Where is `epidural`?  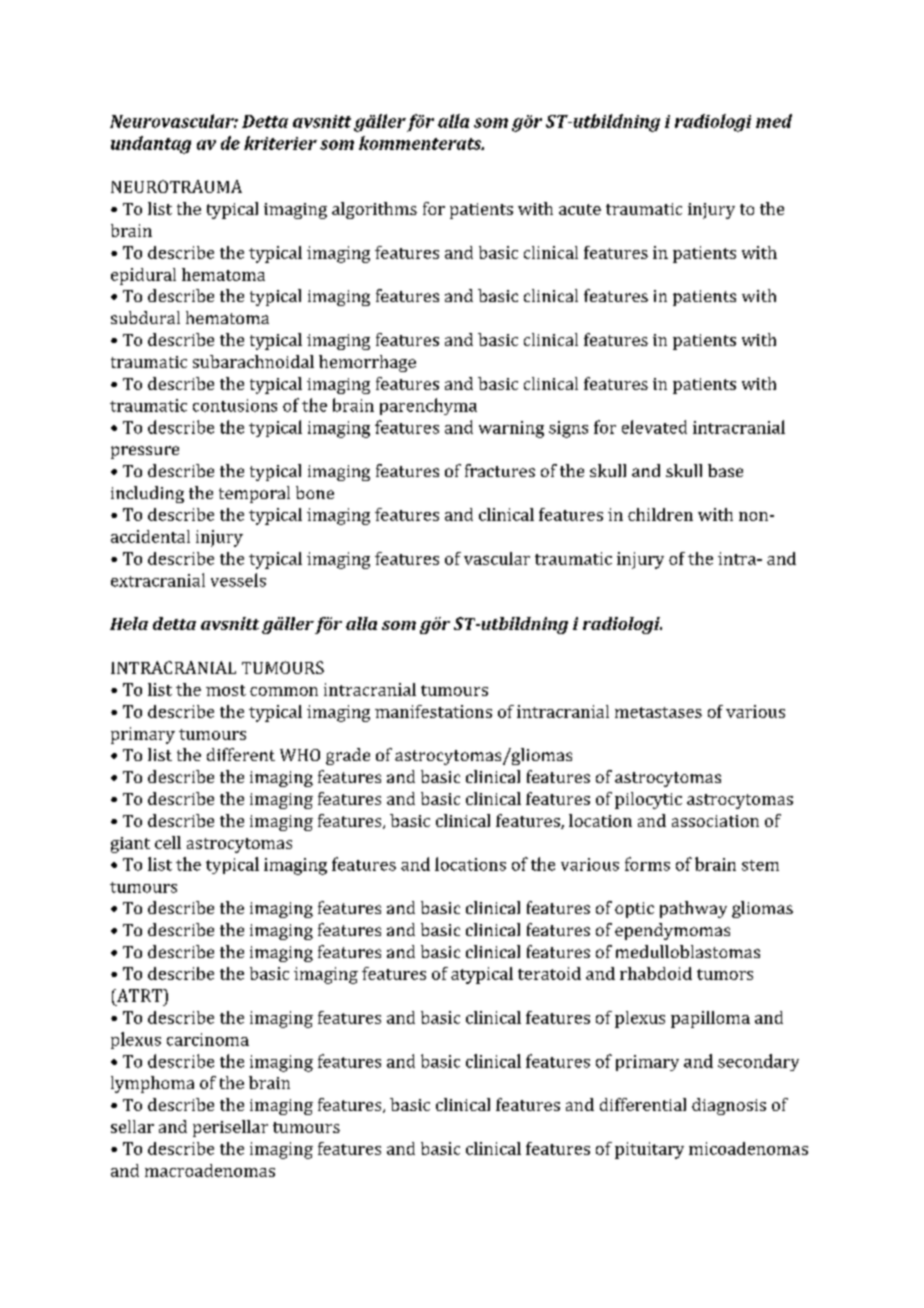
epidural is located at coordinates (143, 276).
